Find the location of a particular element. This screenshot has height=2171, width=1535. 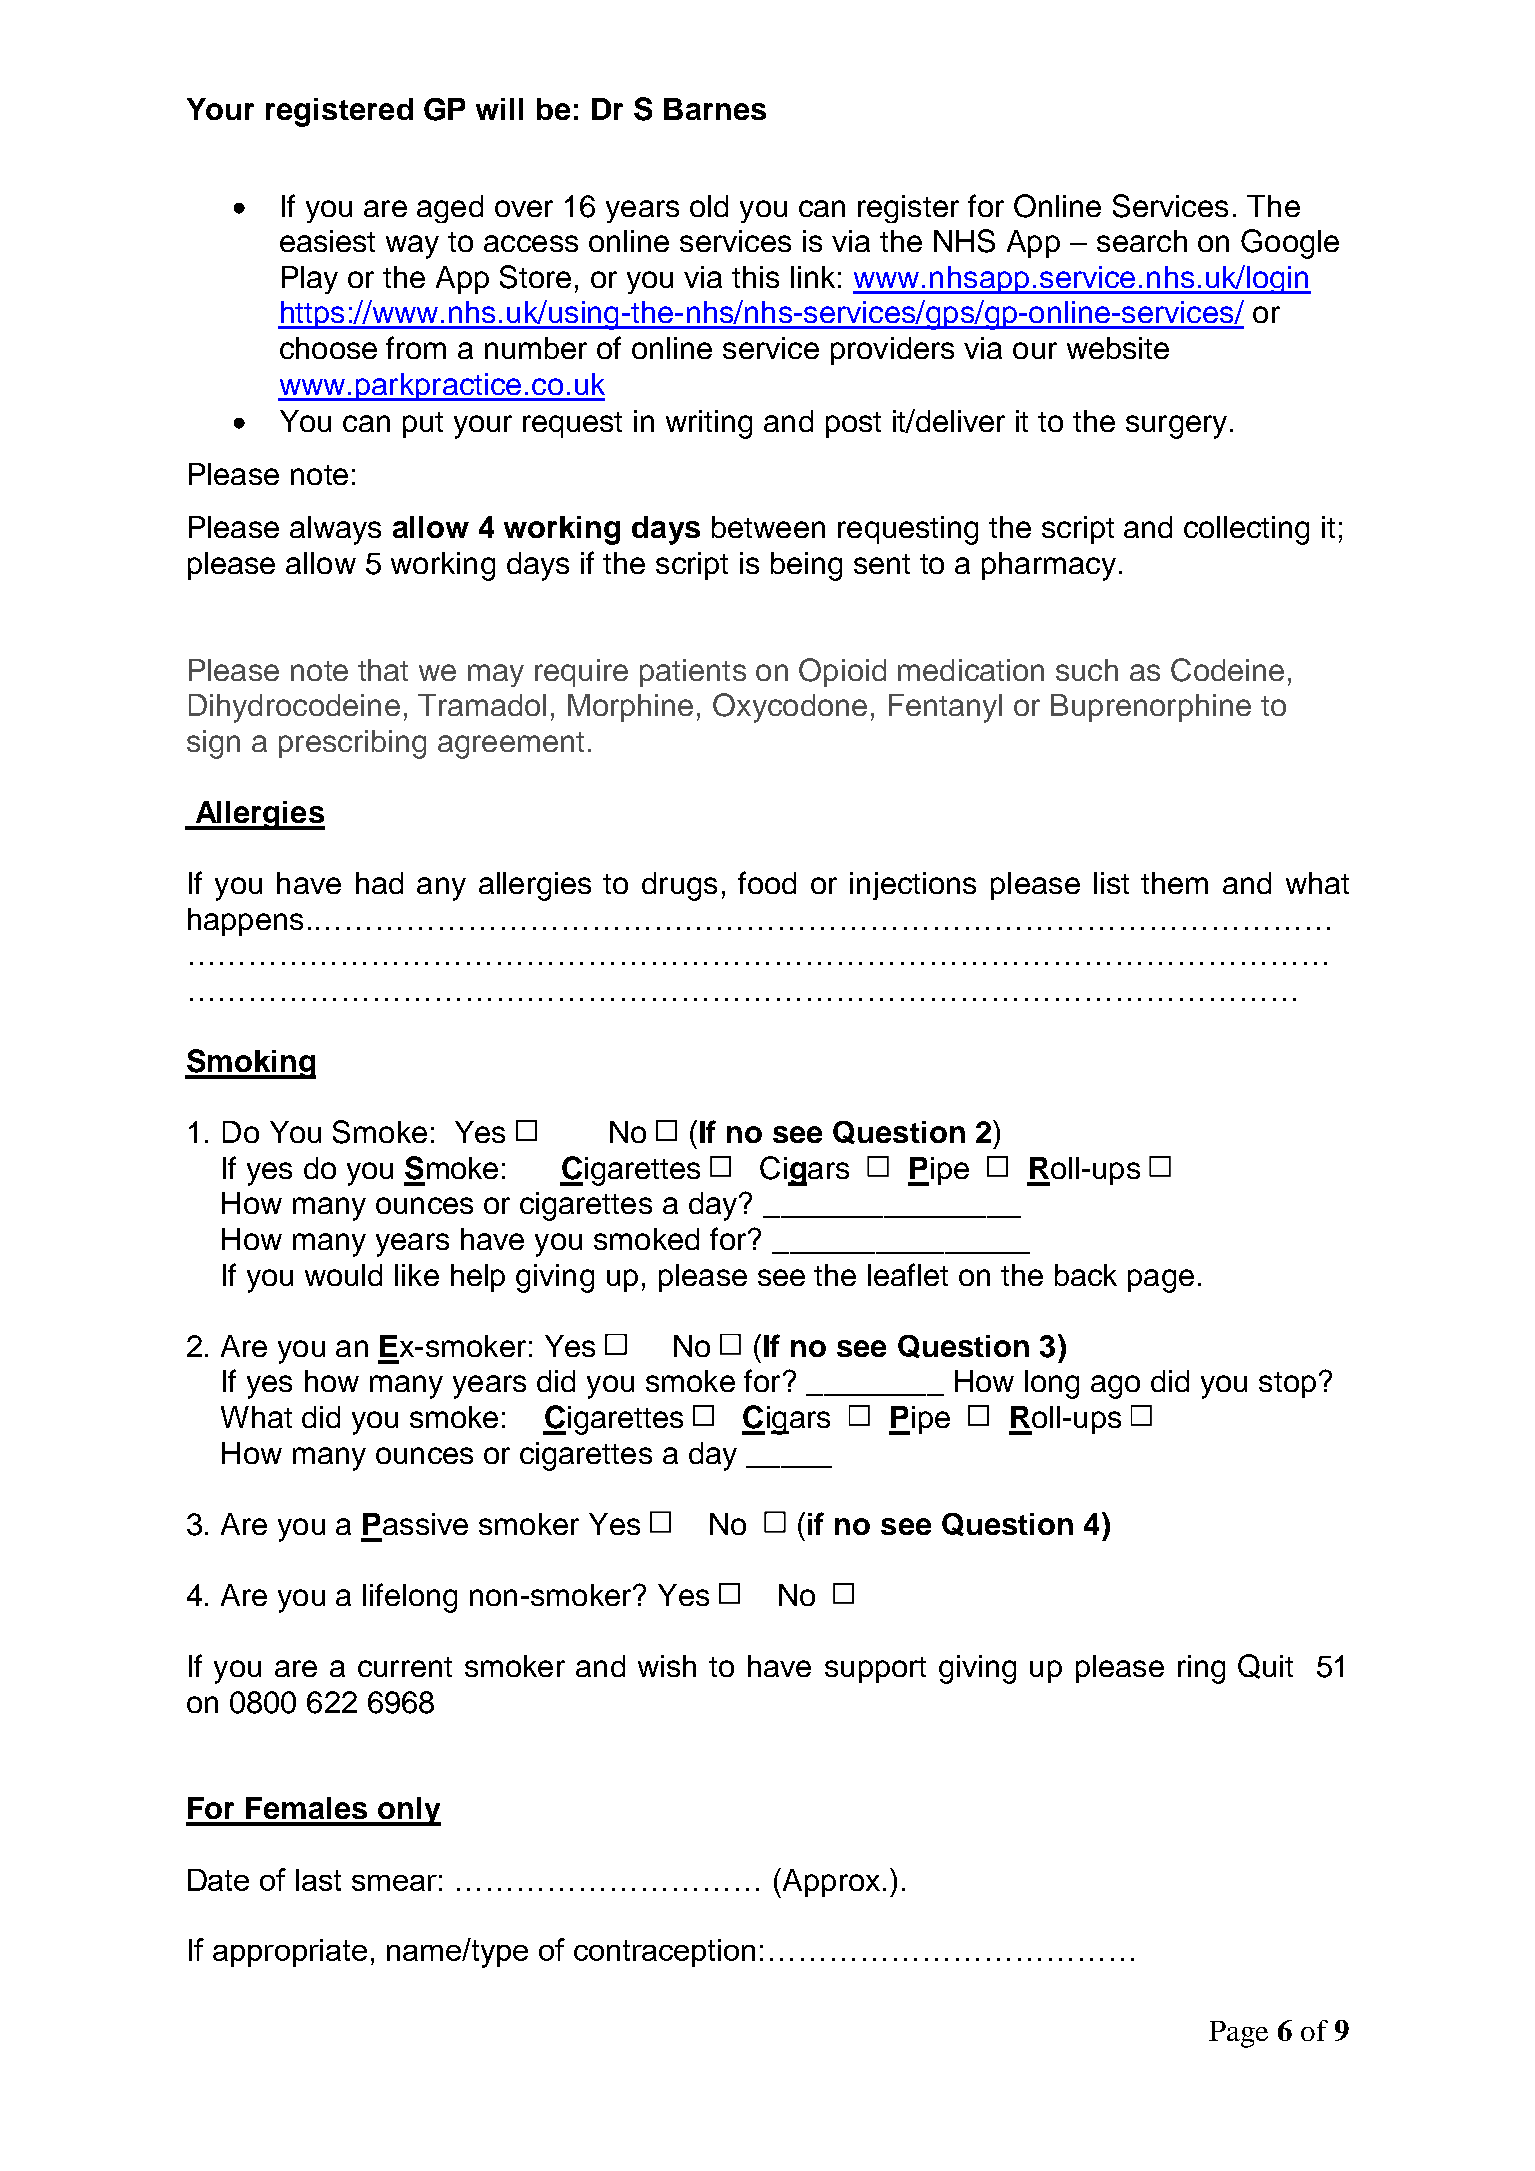

search is located at coordinates (1142, 241).
